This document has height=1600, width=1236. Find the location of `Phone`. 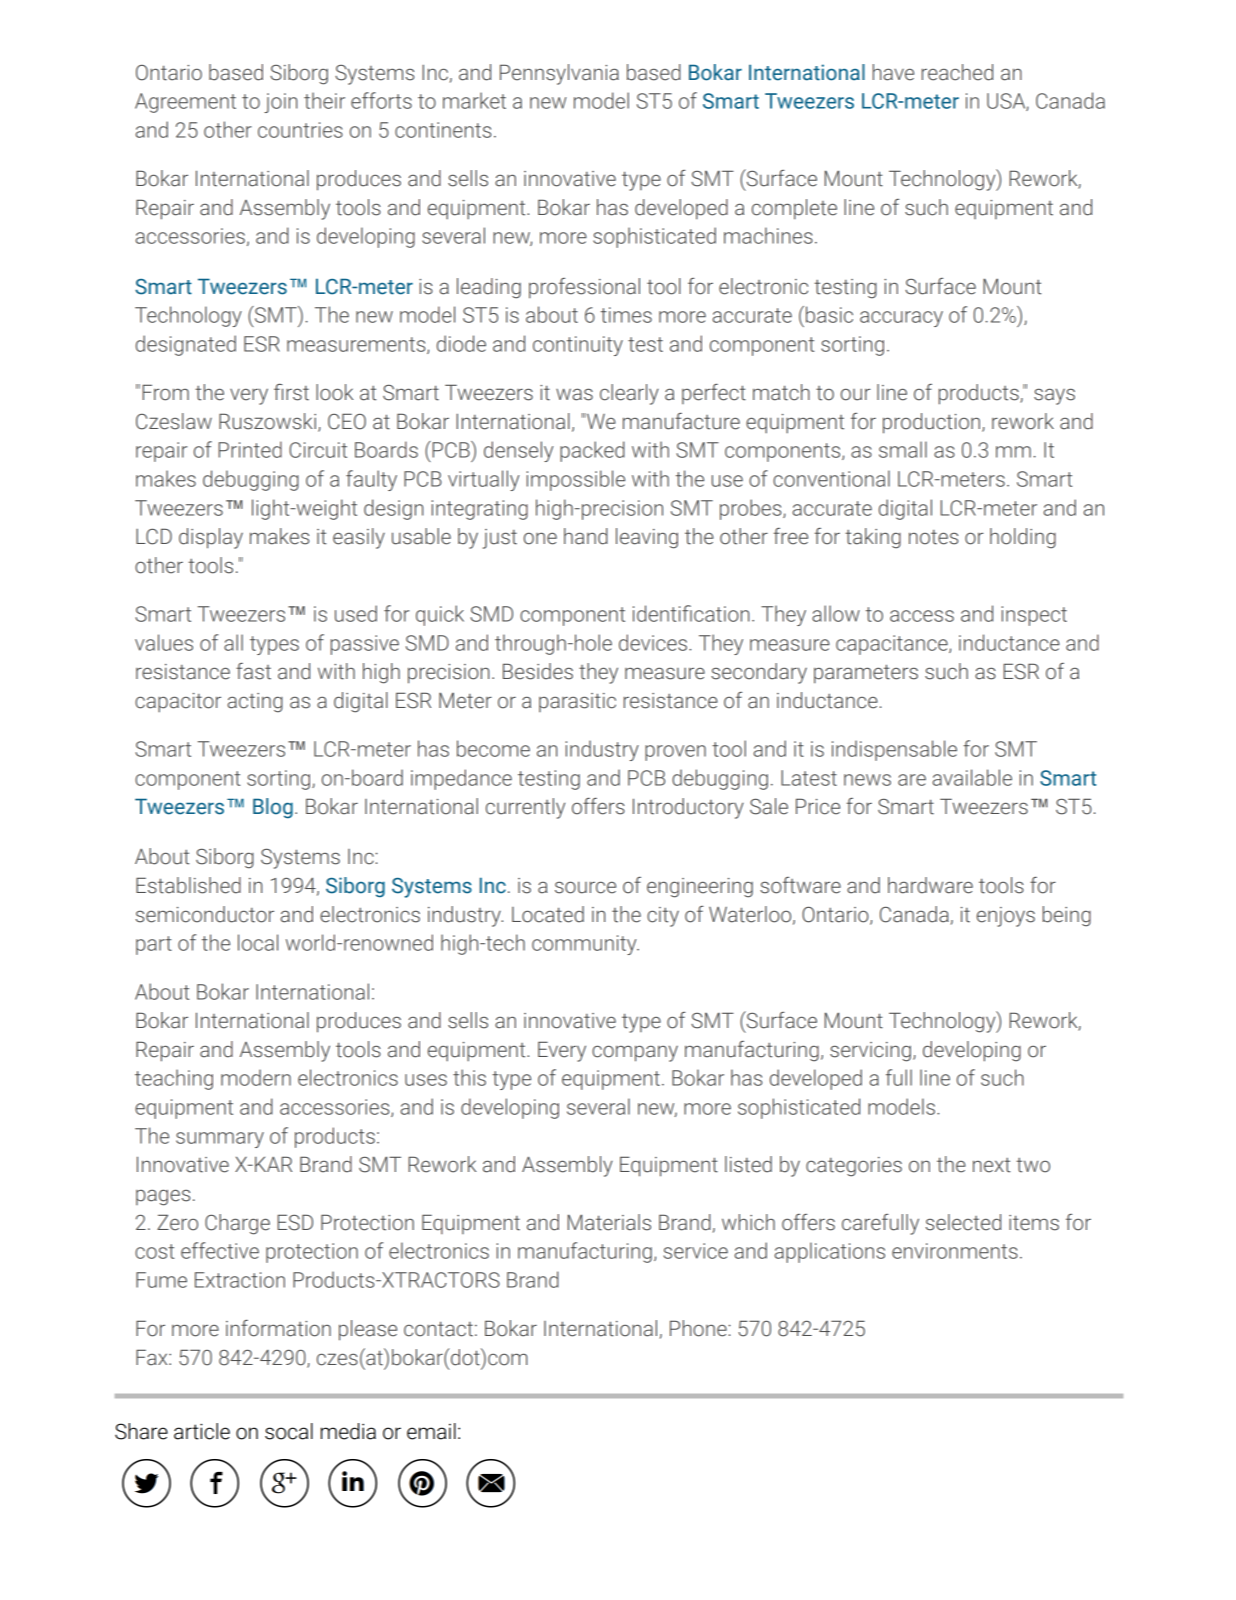

Phone is located at coordinates (699, 1328).
